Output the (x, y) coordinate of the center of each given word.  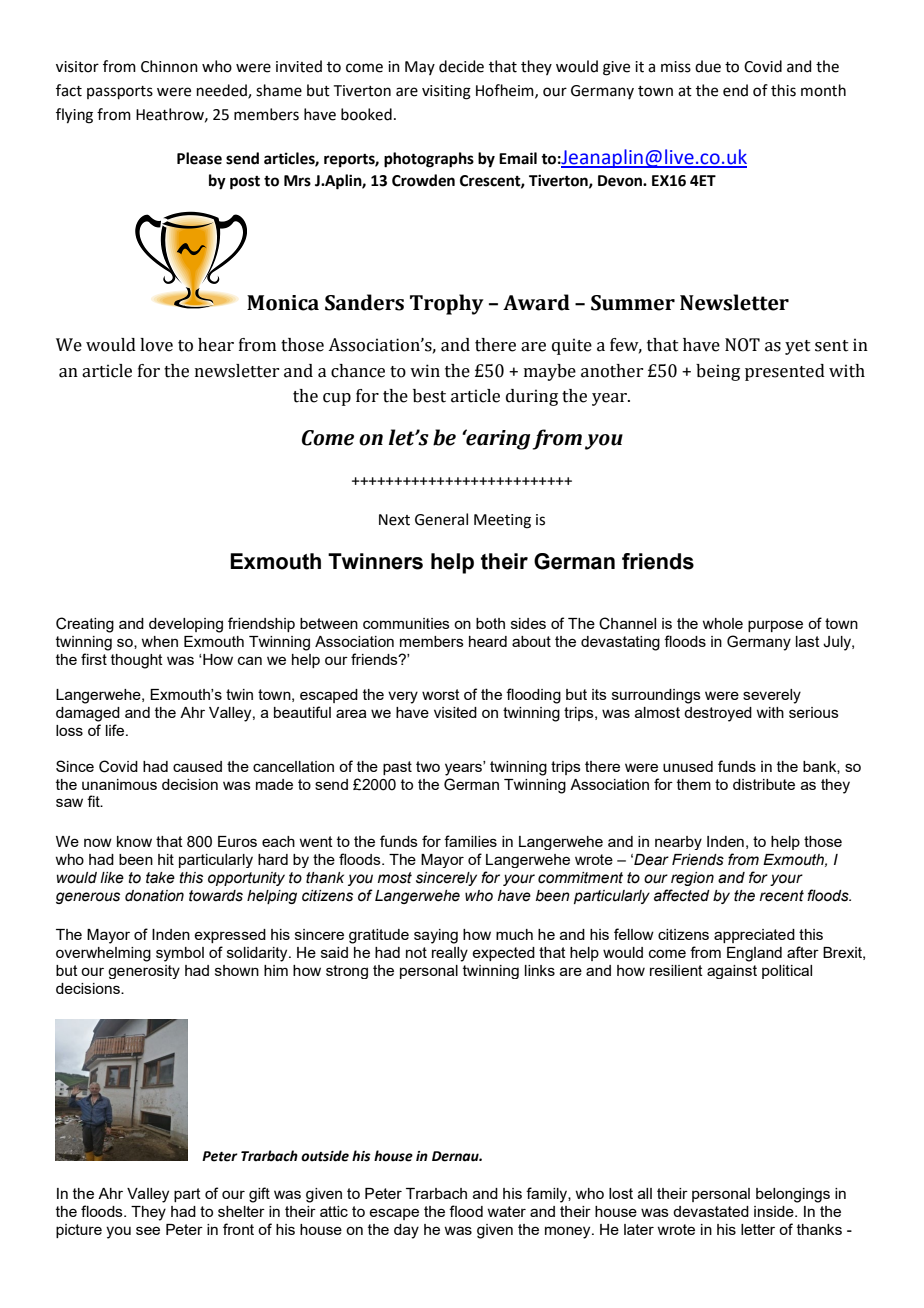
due (708, 66)
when (159, 641)
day (406, 1231)
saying (436, 936)
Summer (633, 303)
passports (120, 92)
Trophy (447, 304)
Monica (283, 303)
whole (722, 623)
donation (154, 896)
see (148, 1230)
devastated (711, 1211)
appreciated (754, 936)
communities (406, 623)
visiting (446, 92)
